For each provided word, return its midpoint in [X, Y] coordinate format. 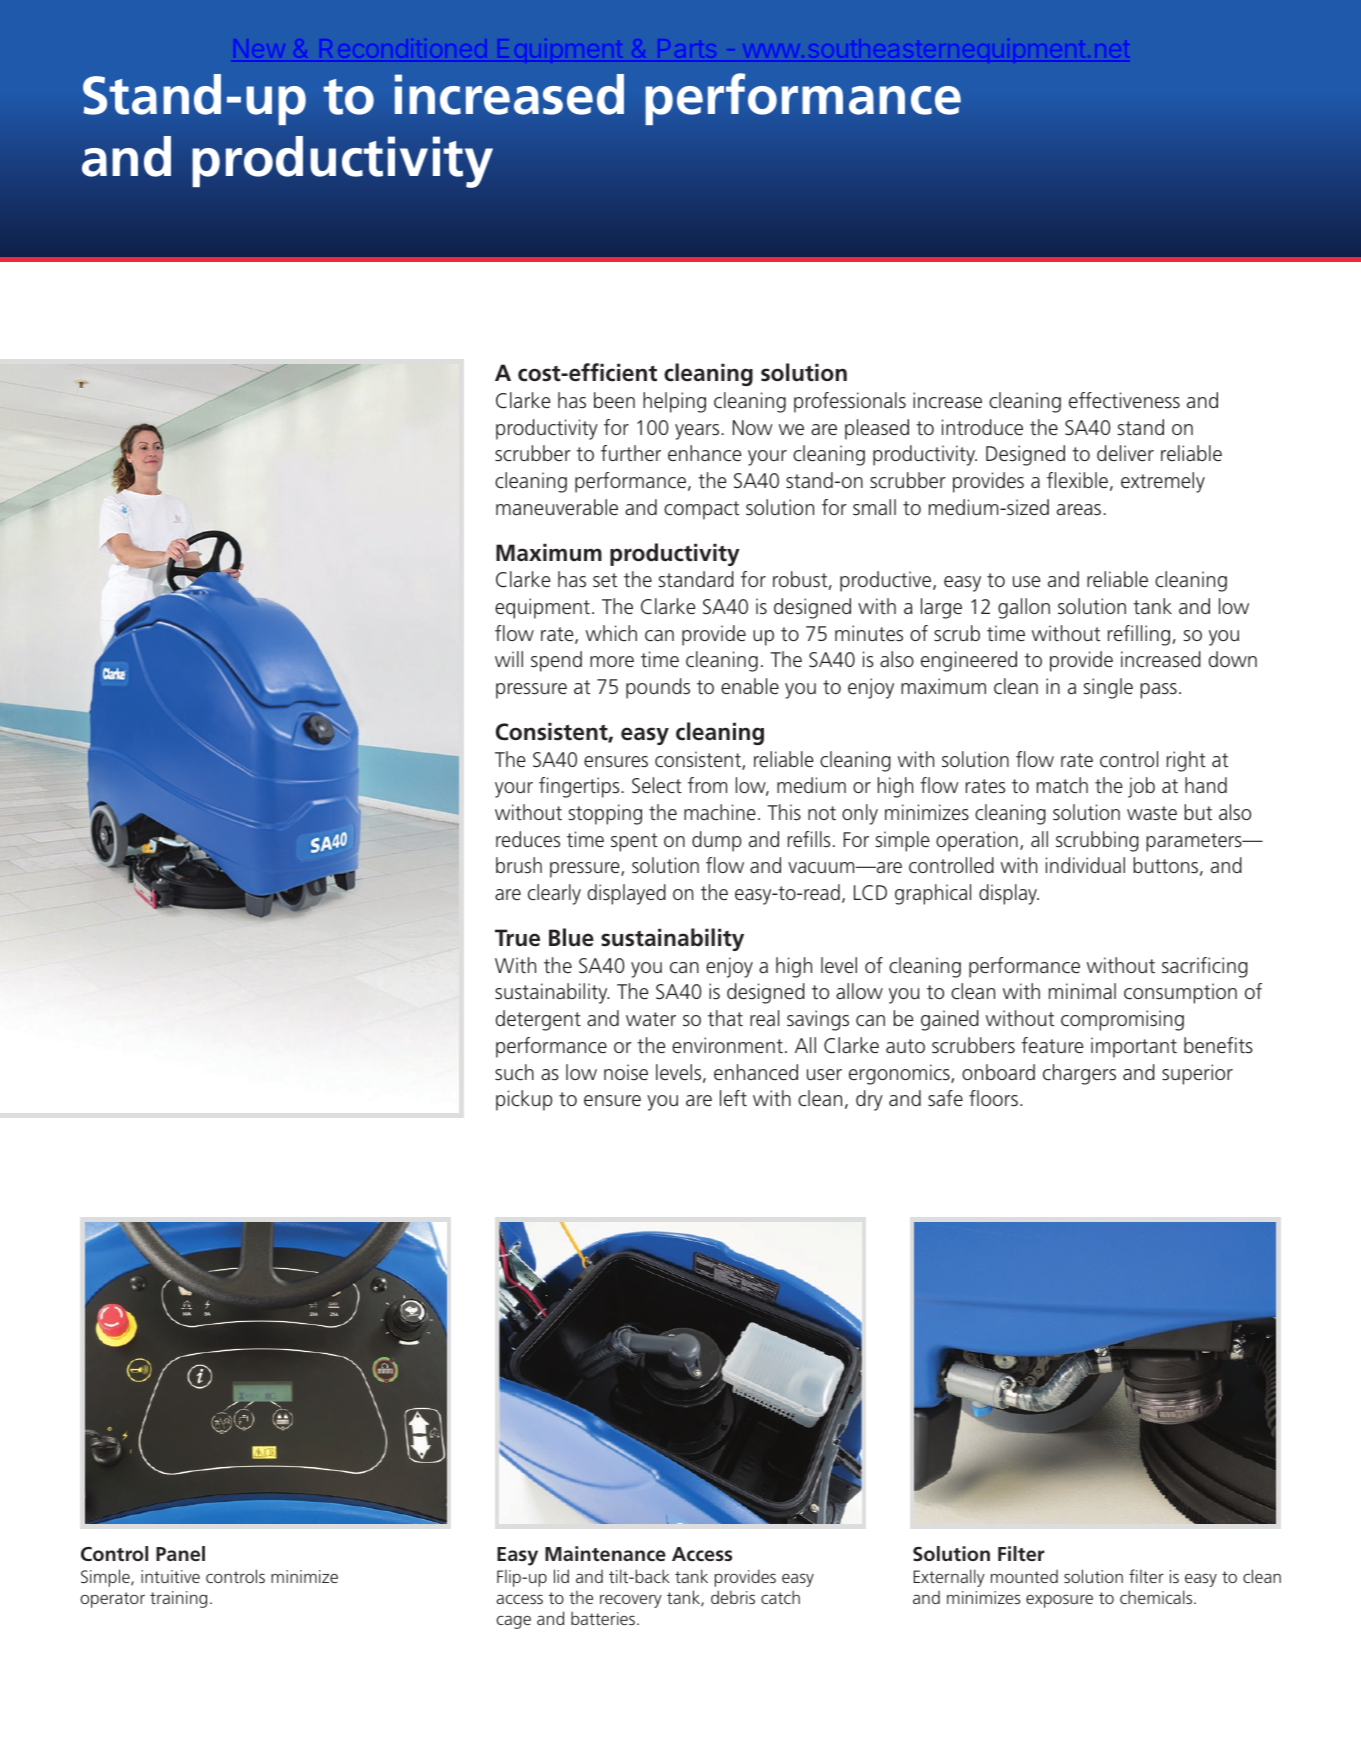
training [178, 1599]
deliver [1125, 453]
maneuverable [557, 507]
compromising [1122, 1020]
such [514, 1072]
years [697, 432]
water [651, 1019]
